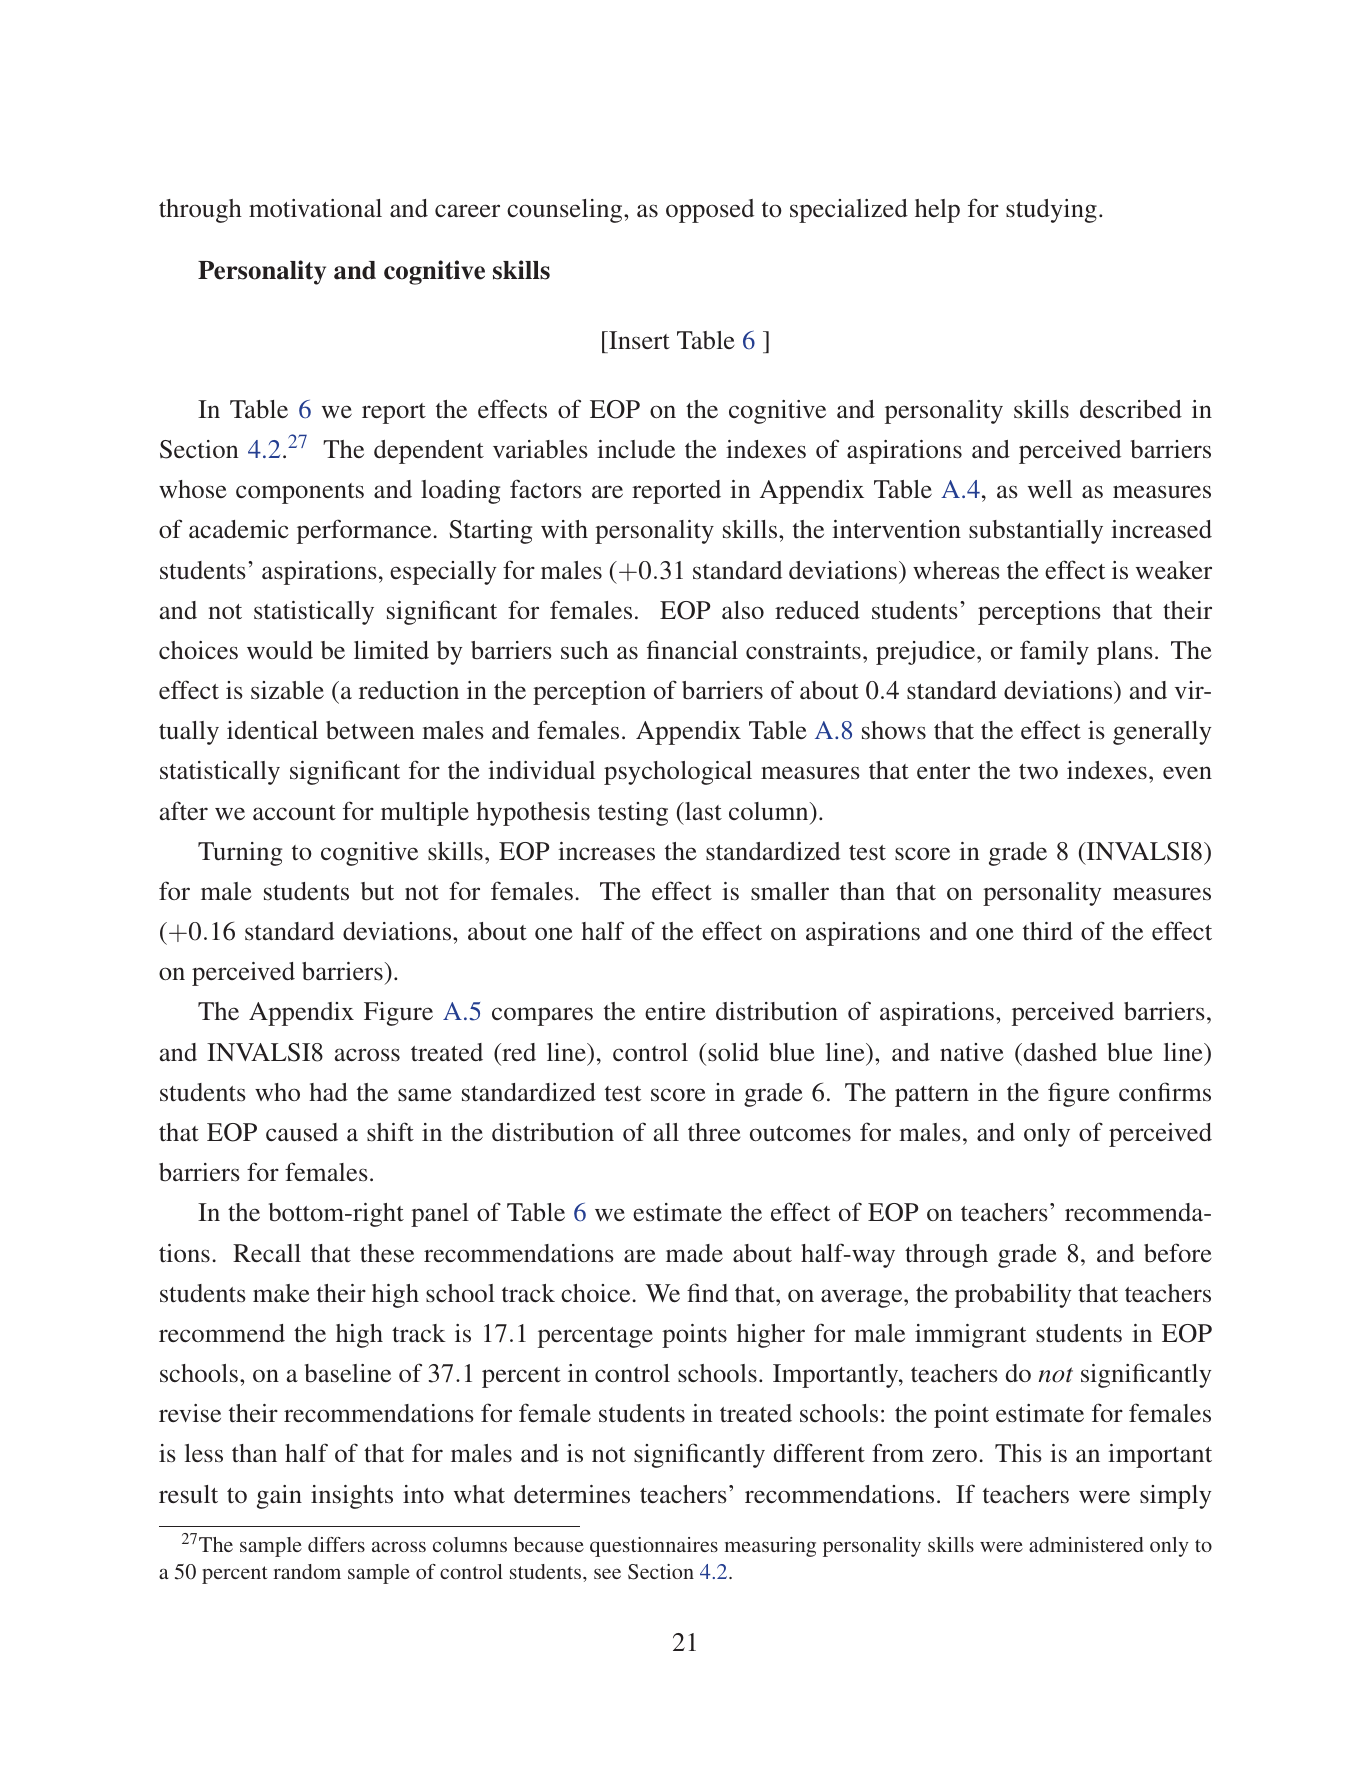 The width and height of the page is (1371, 1775). Describe the element at coordinates (240, 854) in the page. I see `Turning` at that location.
